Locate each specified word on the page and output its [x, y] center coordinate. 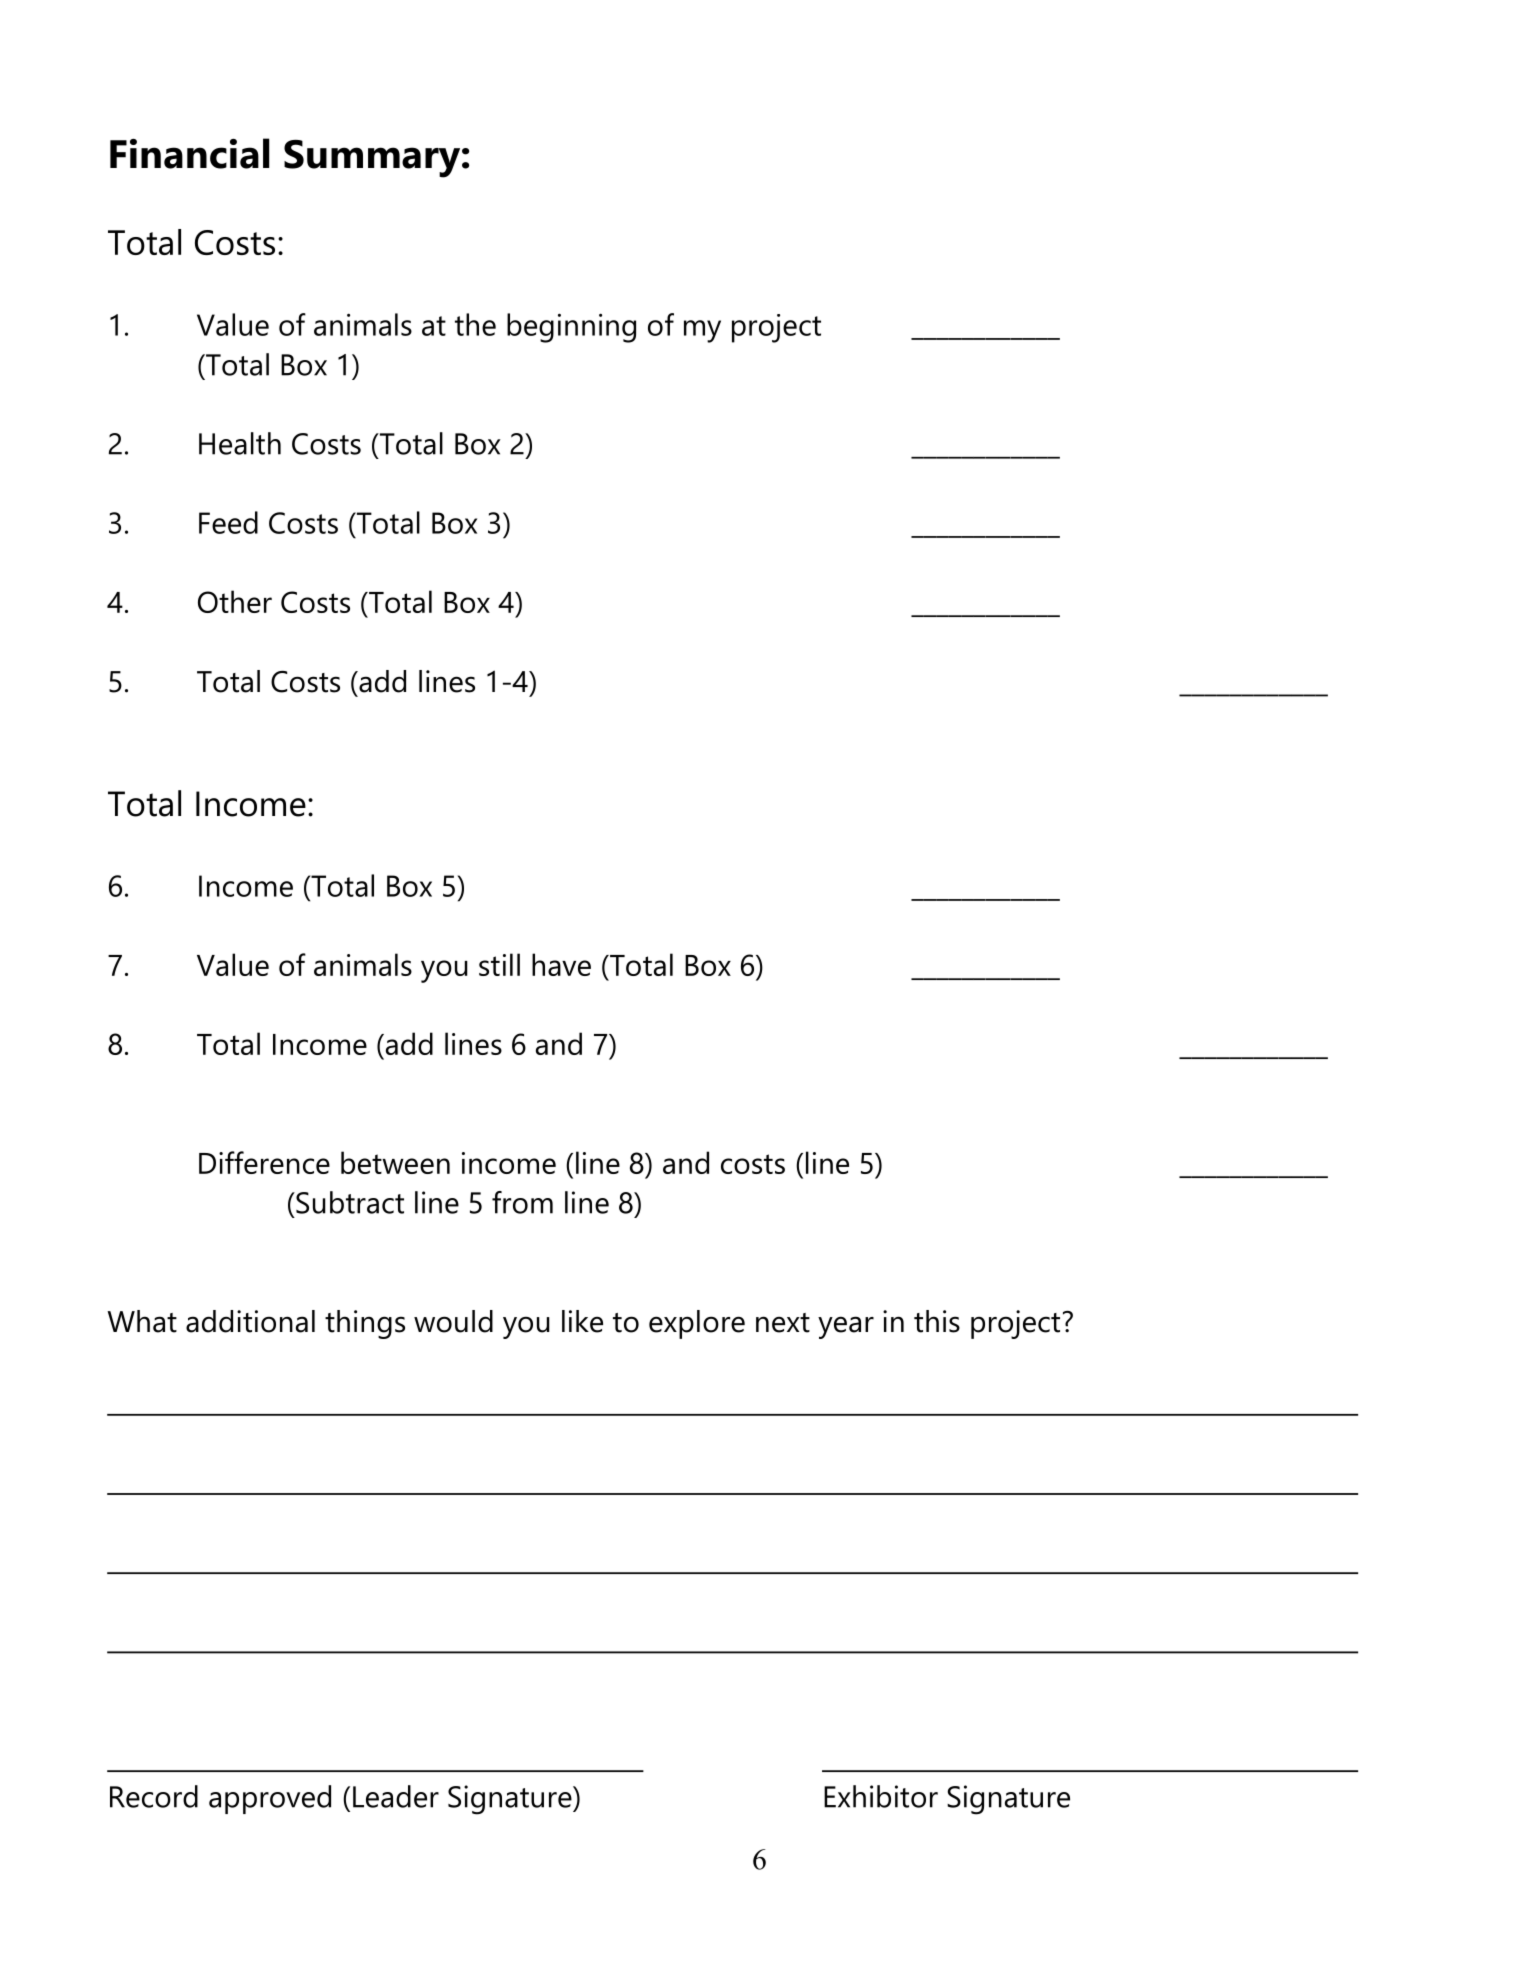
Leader [396, 1796]
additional [250, 1321]
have [561, 964]
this [937, 1321]
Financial [189, 153]
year [846, 1327]
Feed [228, 522]
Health [240, 443]
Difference [264, 1162]
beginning [571, 328]
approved [270, 1799]
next [783, 1323]
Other [235, 601]
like [582, 1321]
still [499, 964]
